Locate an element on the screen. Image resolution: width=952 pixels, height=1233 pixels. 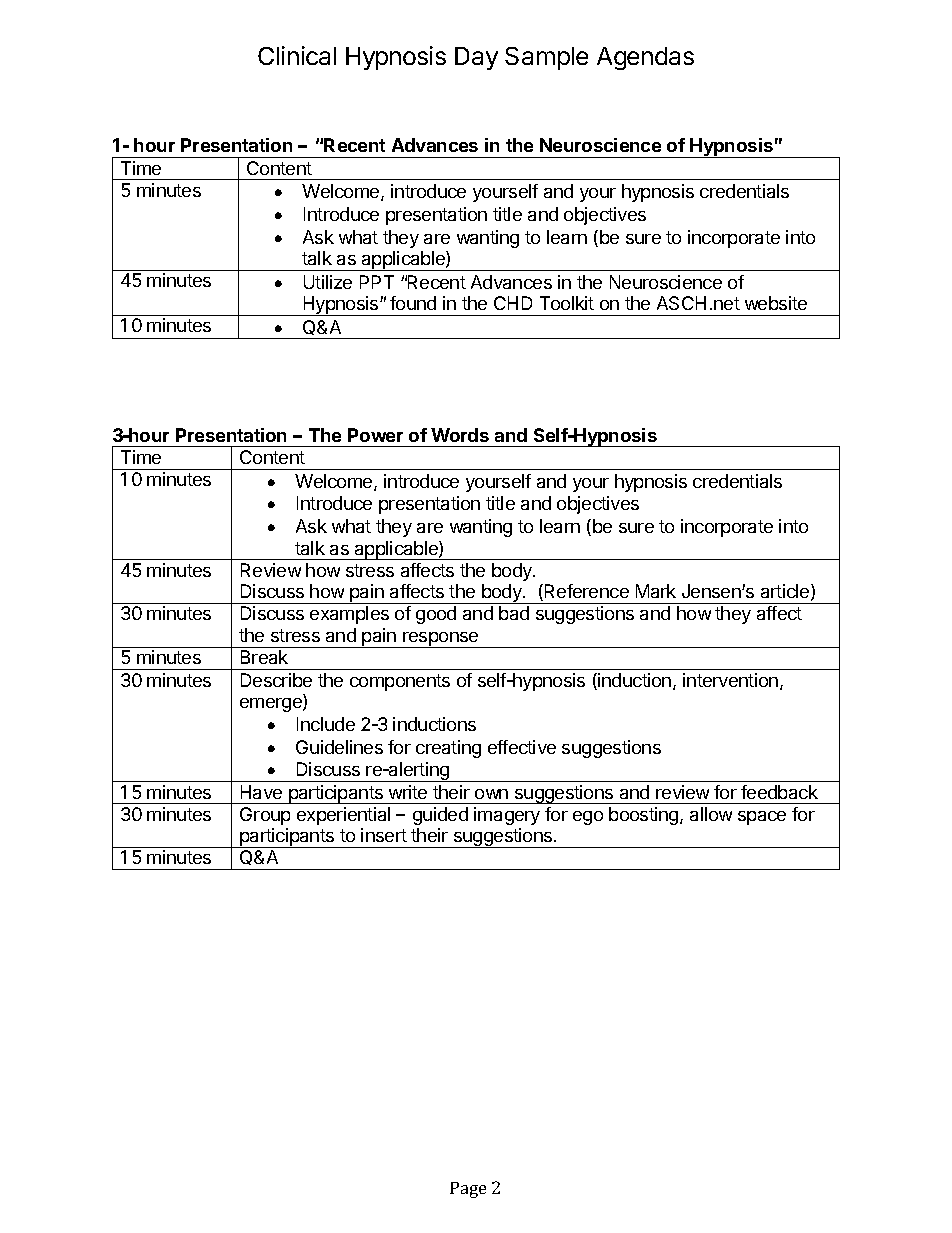
Page is located at coordinates (468, 1190).
